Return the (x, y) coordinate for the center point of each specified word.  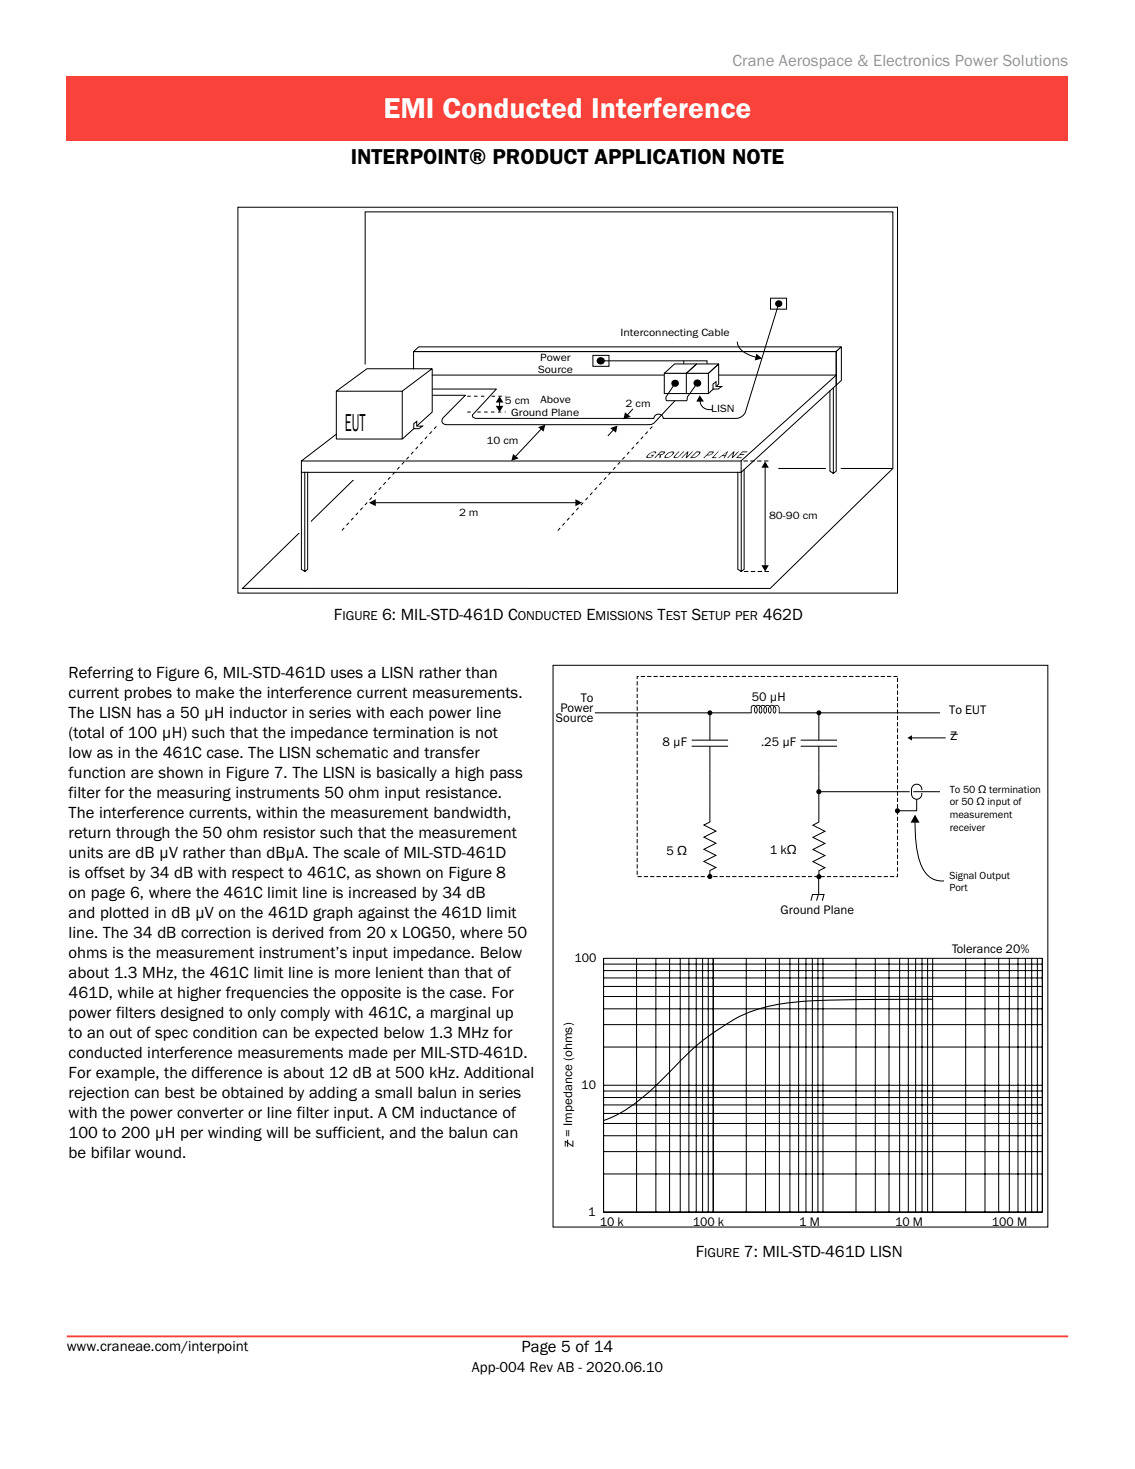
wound (158, 1152)
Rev (541, 1367)
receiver (967, 827)
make (215, 692)
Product (541, 157)
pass (506, 775)
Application (659, 157)
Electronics (912, 60)
